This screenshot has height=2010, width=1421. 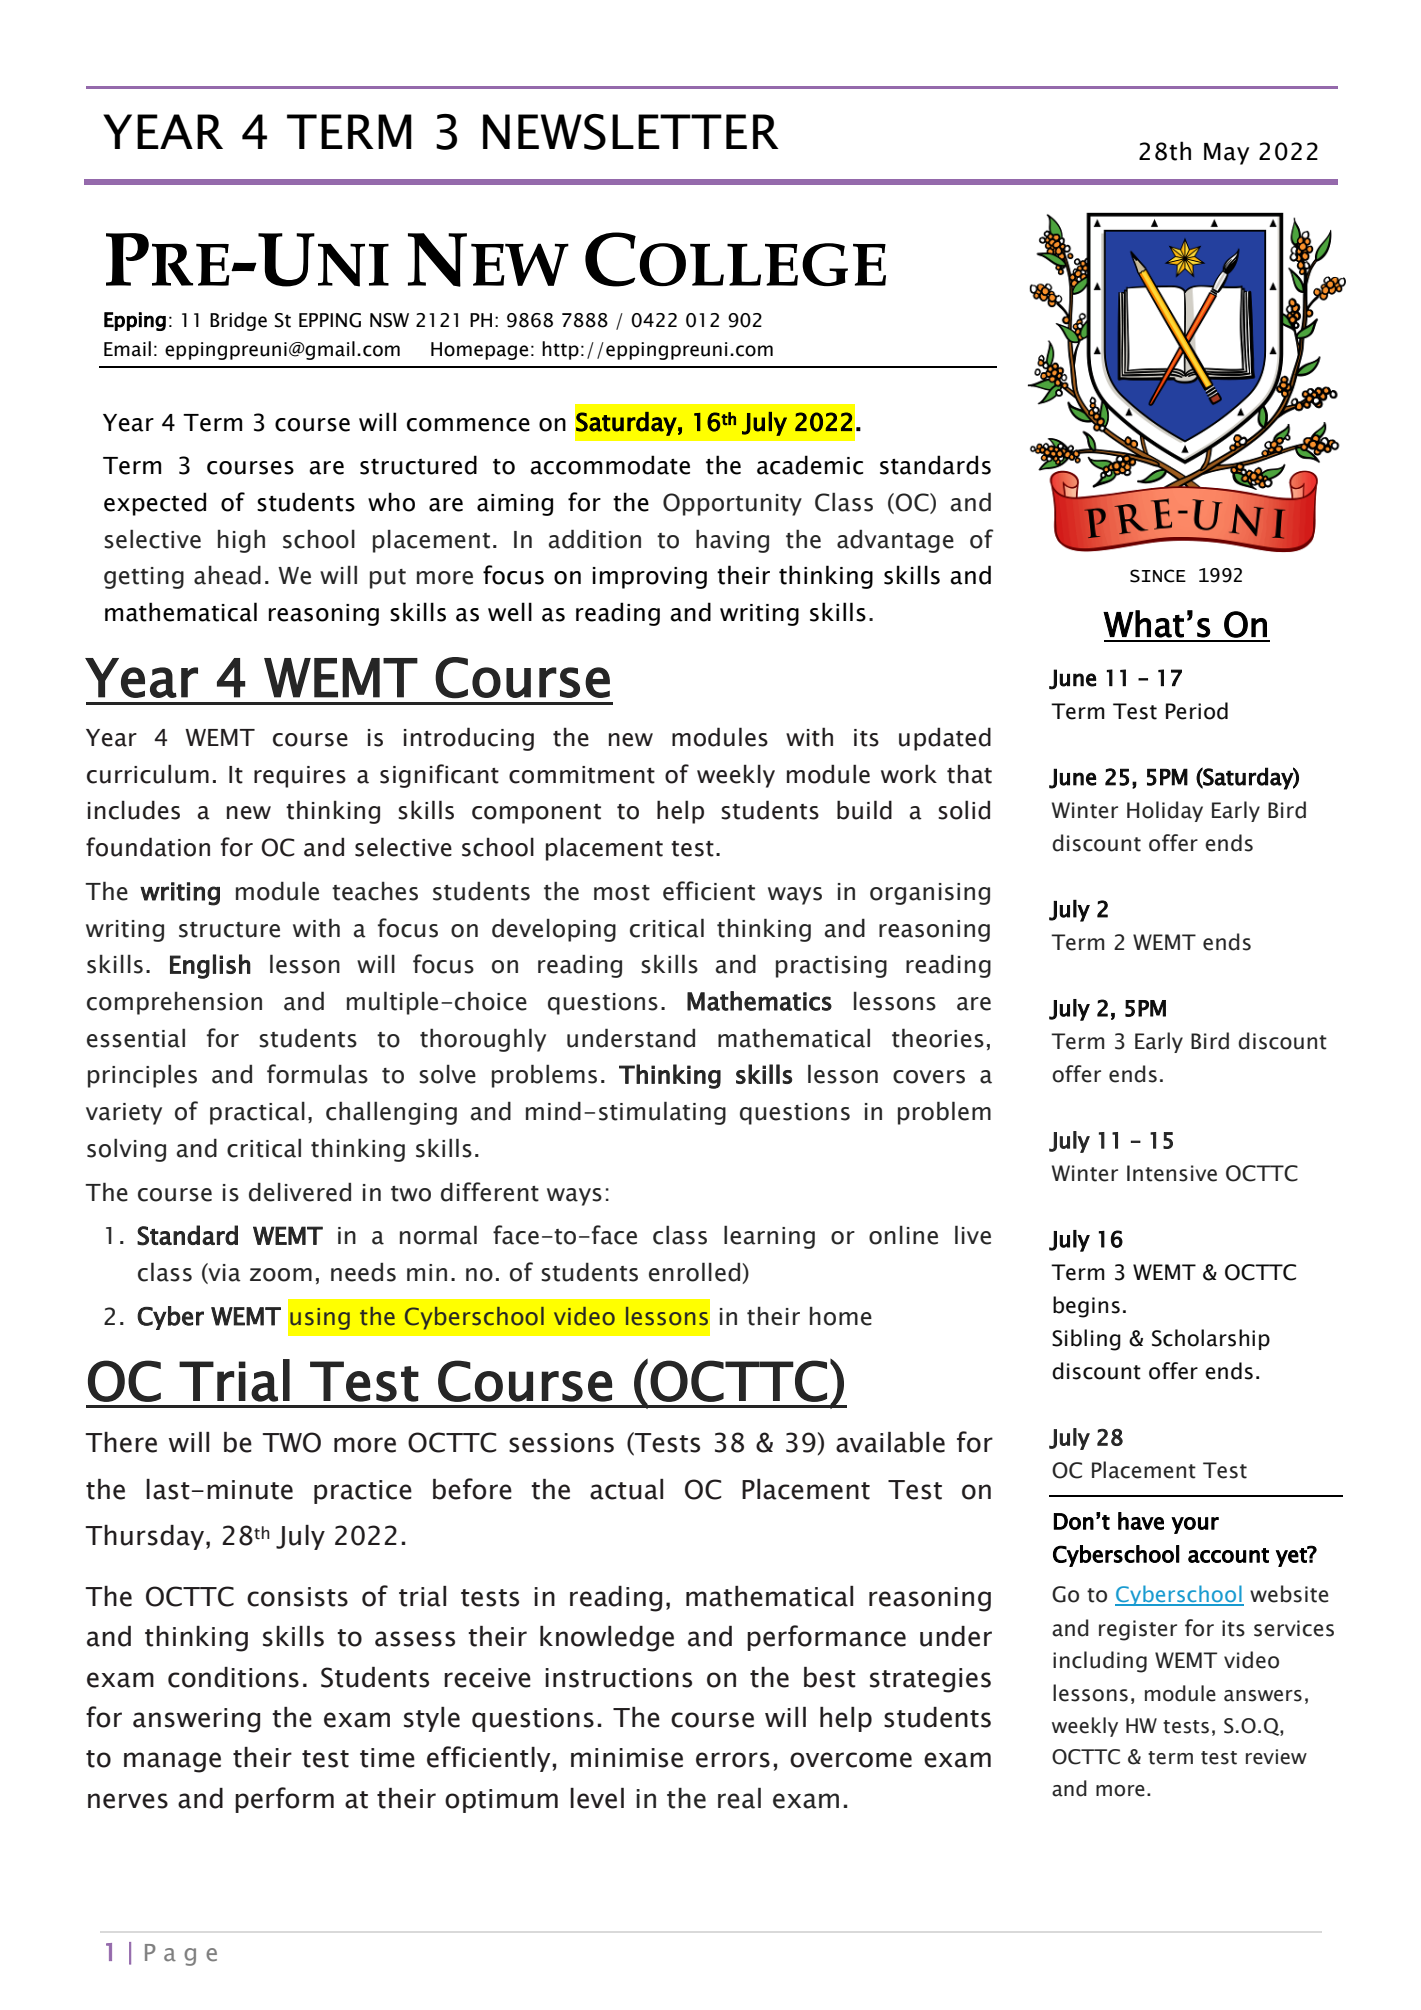 I want to click on zoom, so click(x=281, y=1275).
